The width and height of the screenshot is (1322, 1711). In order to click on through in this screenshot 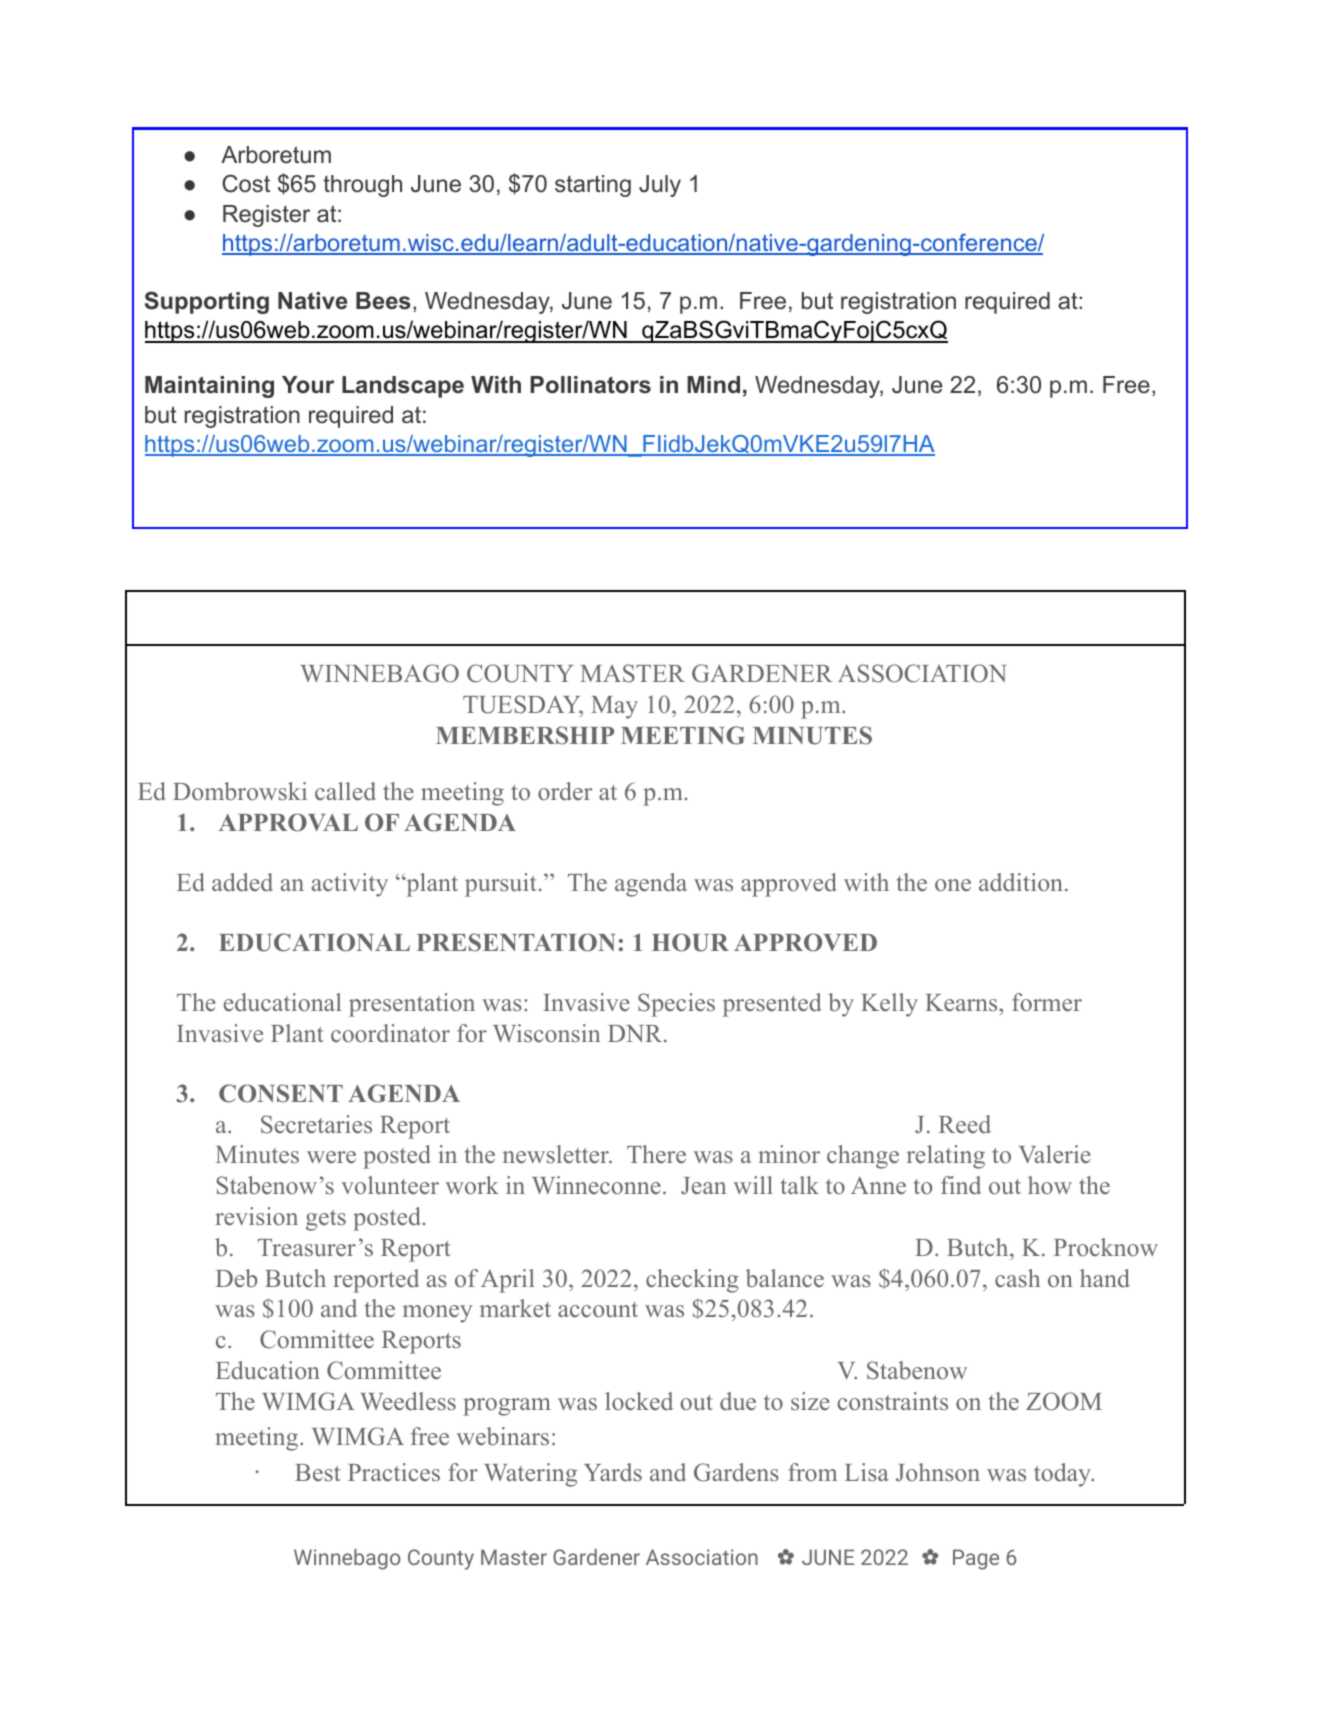, I will do `click(362, 186)`.
